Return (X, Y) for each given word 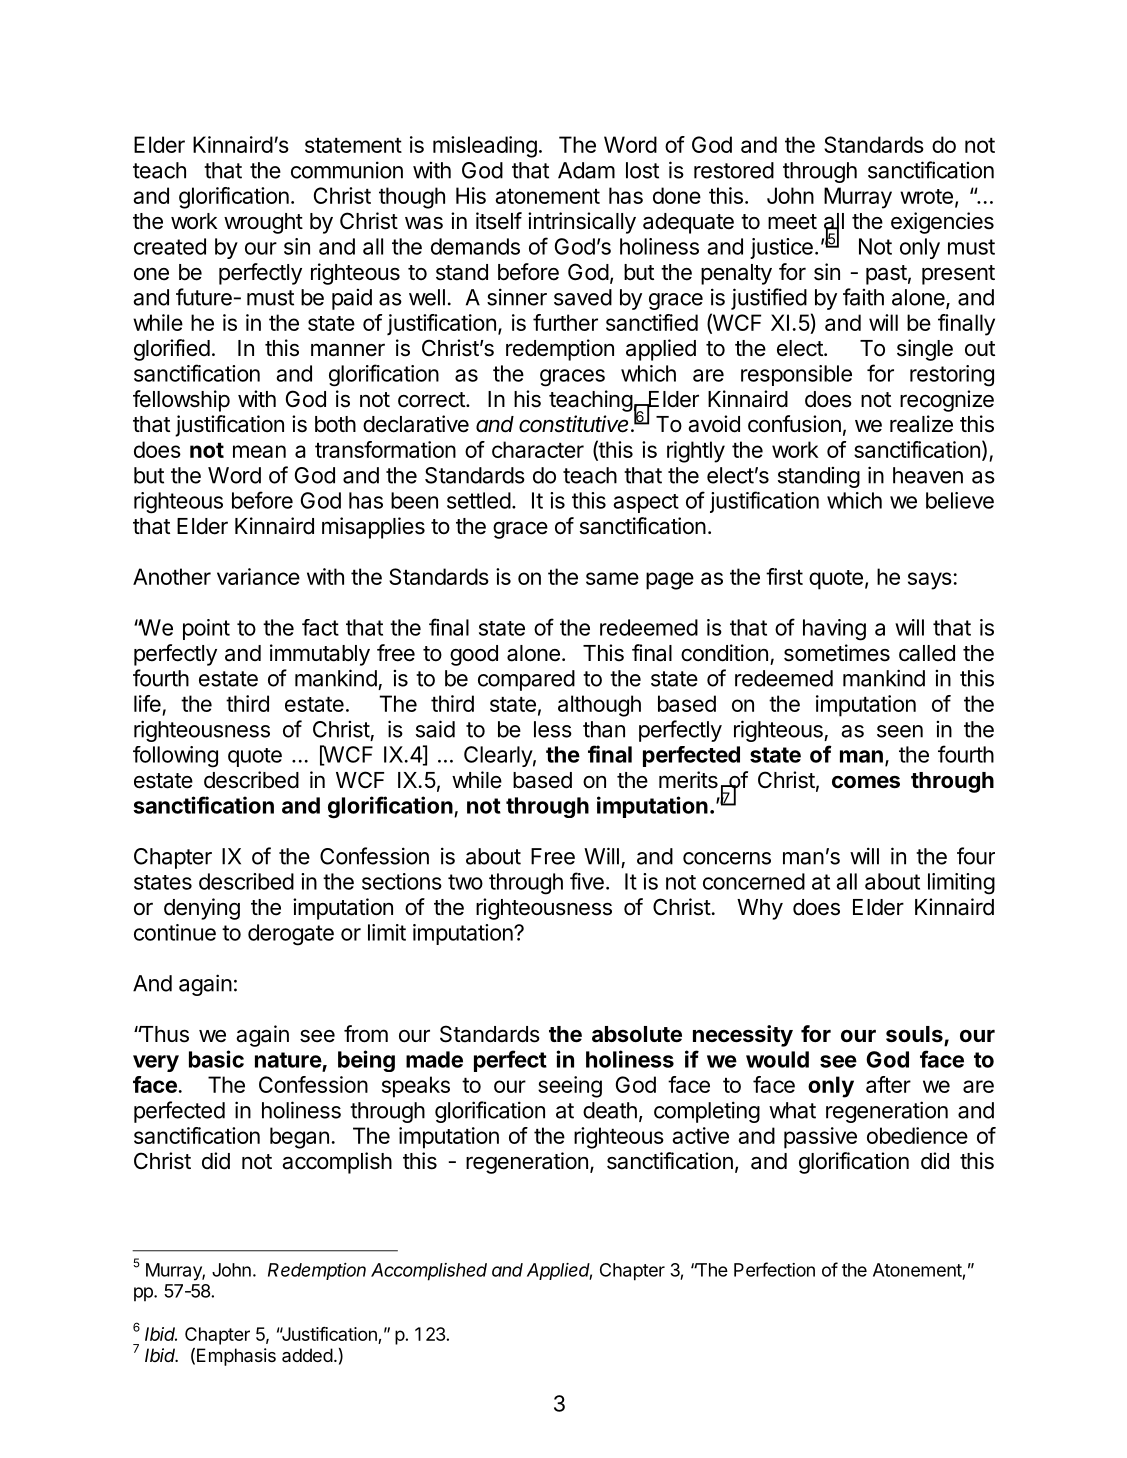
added (307, 1355)
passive (820, 1138)
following (175, 757)
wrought (263, 223)
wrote (926, 196)
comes (866, 782)
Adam (586, 170)
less (553, 729)
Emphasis (236, 1357)
